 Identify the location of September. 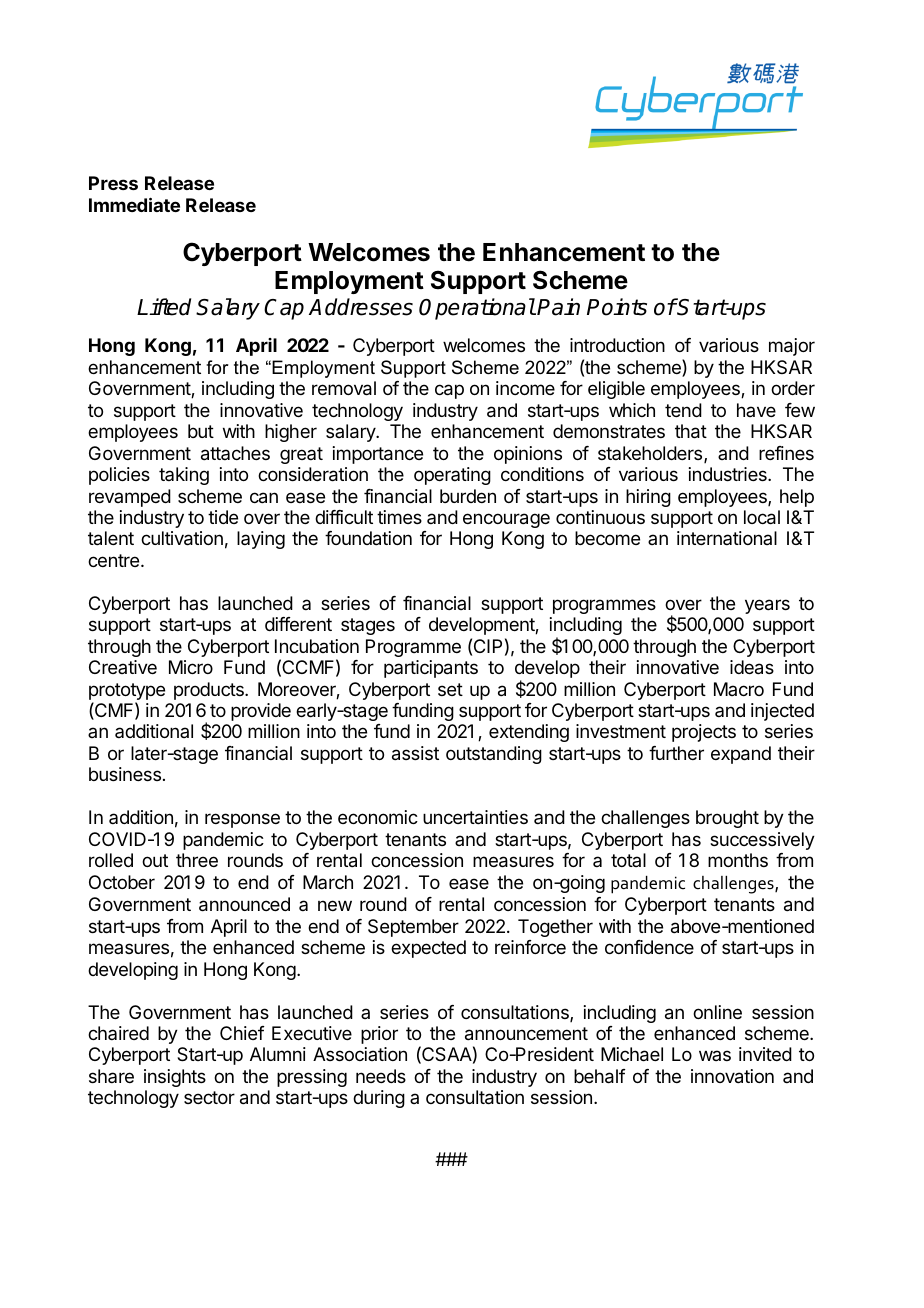
(413, 928).
